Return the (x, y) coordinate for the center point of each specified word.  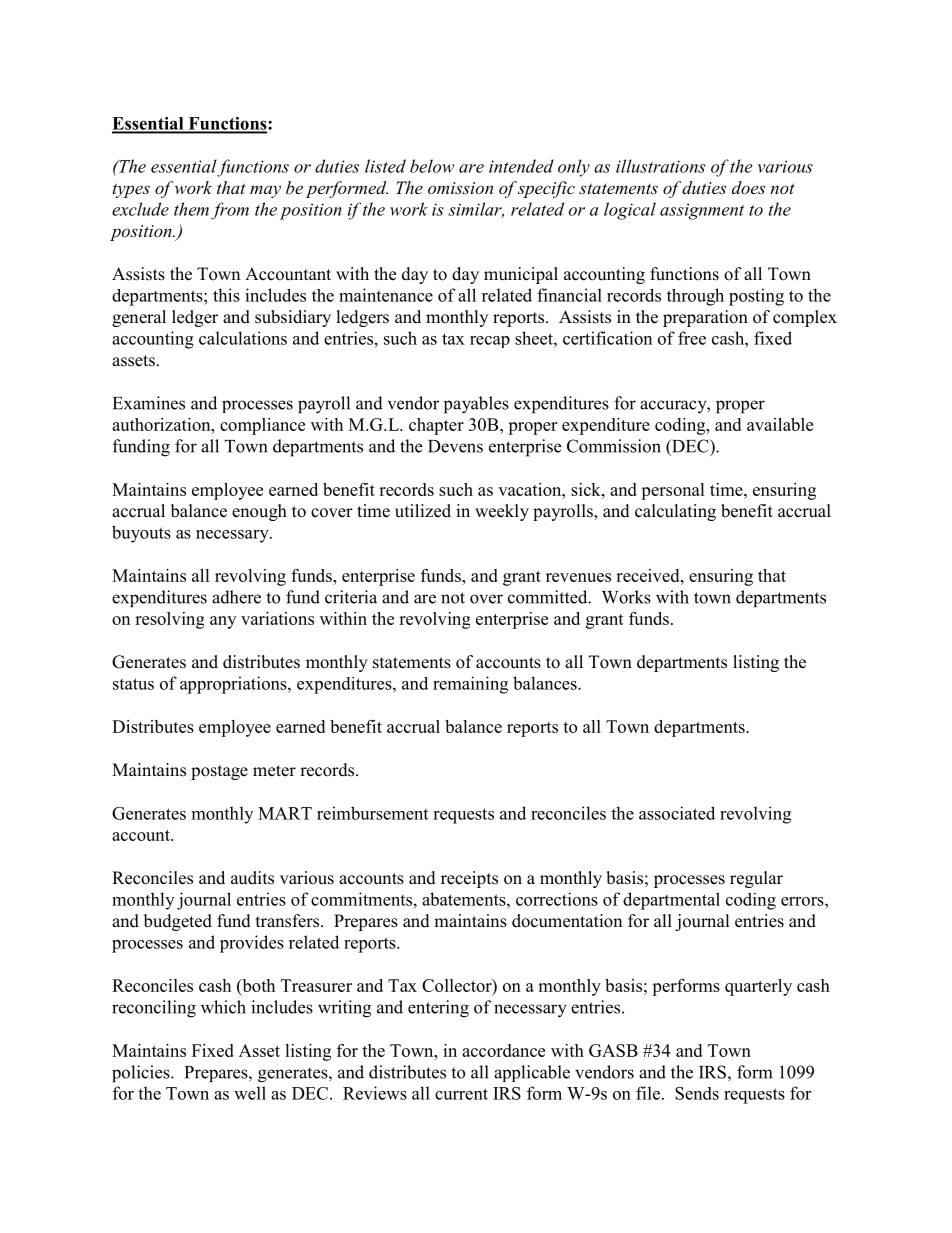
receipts (469, 879)
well (250, 1093)
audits (252, 878)
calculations (243, 338)
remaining (470, 685)
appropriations (234, 685)
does (748, 187)
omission (460, 188)
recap (490, 342)
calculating (675, 512)
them (191, 209)
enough (259, 512)
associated (677, 813)
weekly (502, 512)
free (692, 338)
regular (756, 879)
